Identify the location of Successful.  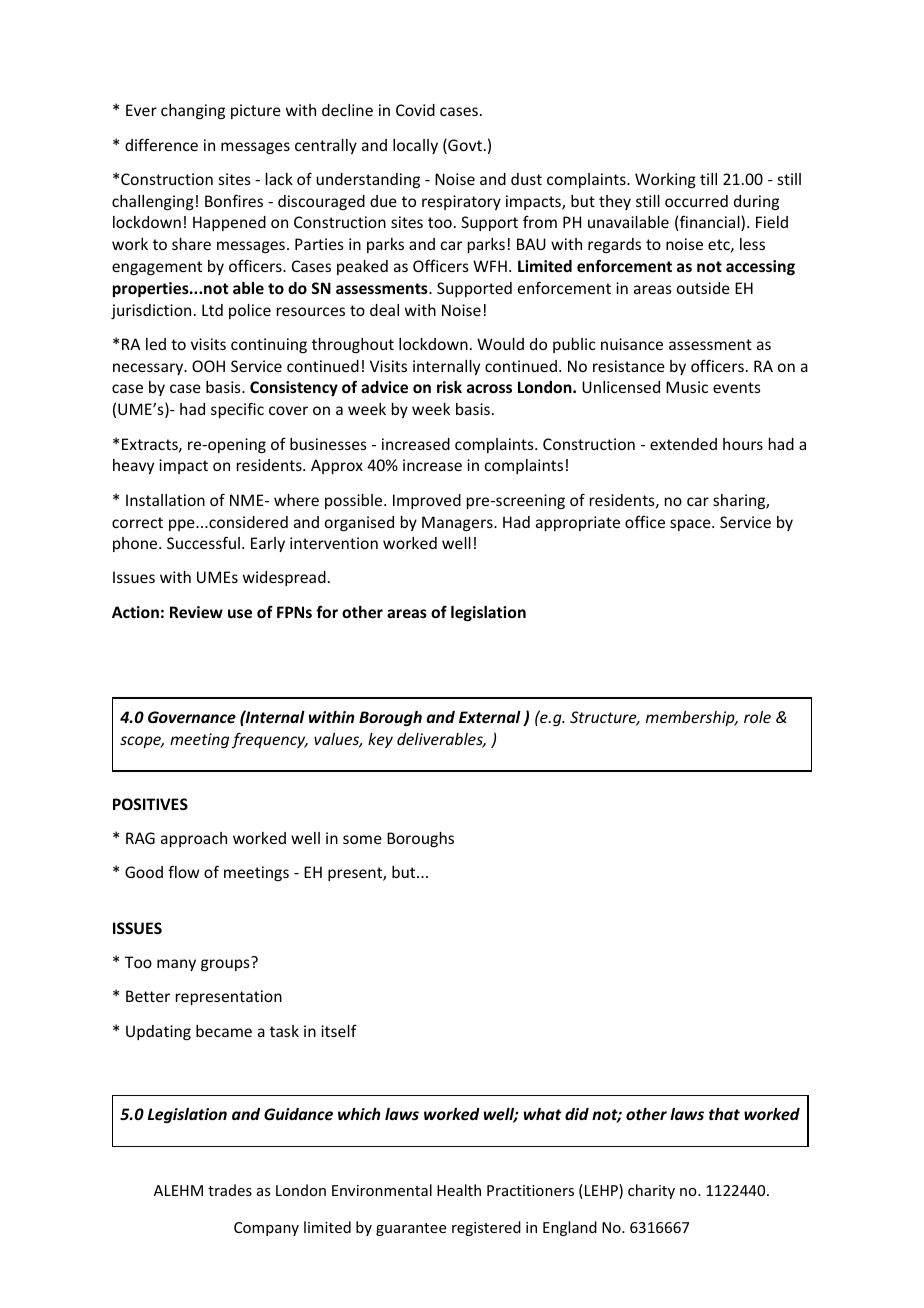
(203, 542).
